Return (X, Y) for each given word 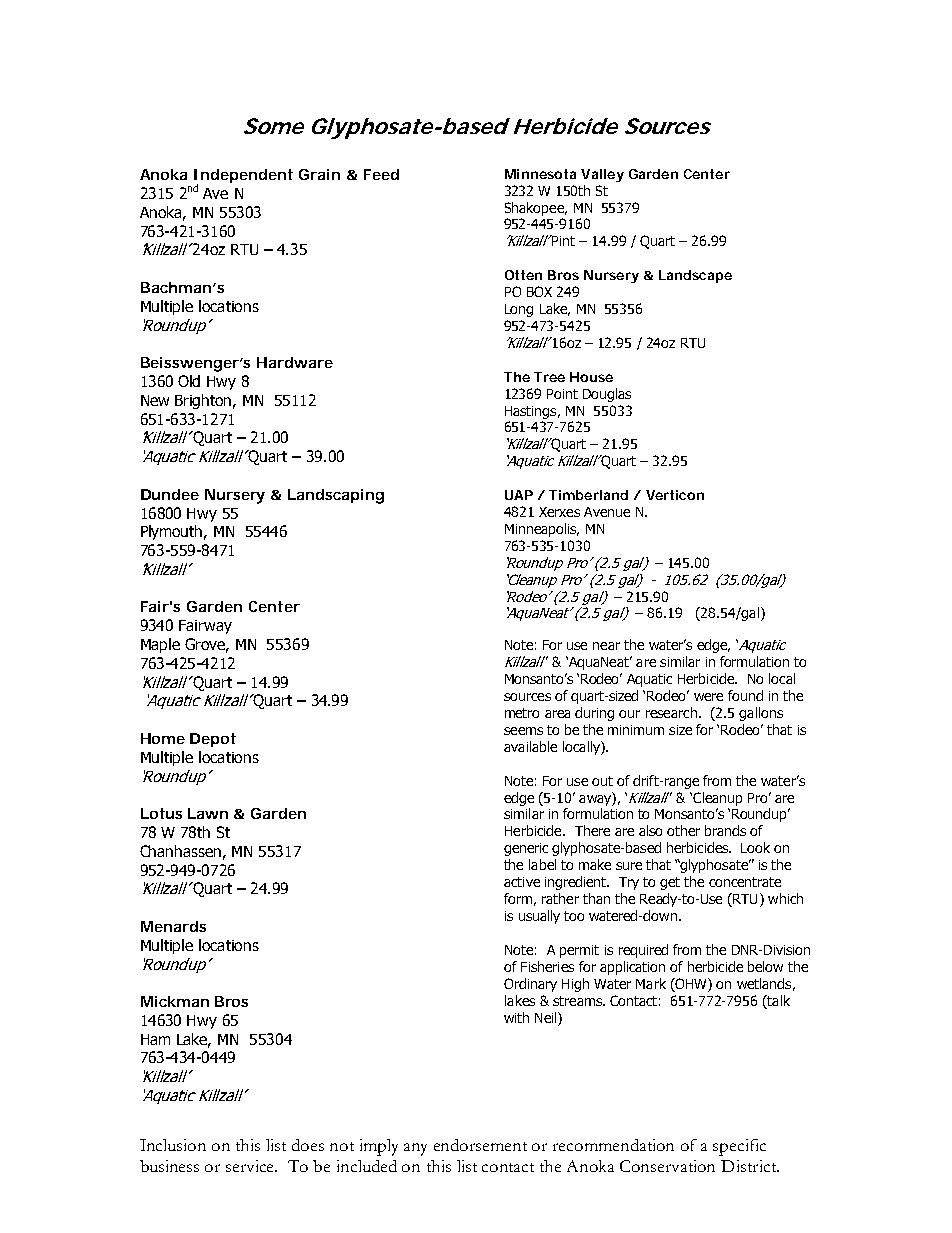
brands (725, 830)
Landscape (695, 276)
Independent (243, 177)
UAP (519, 495)
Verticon (675, 495)
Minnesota (540, 174)
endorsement (480, 1145)
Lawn (208, 813)
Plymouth (173, 532)
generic (526, 849)
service (251, 1166)
